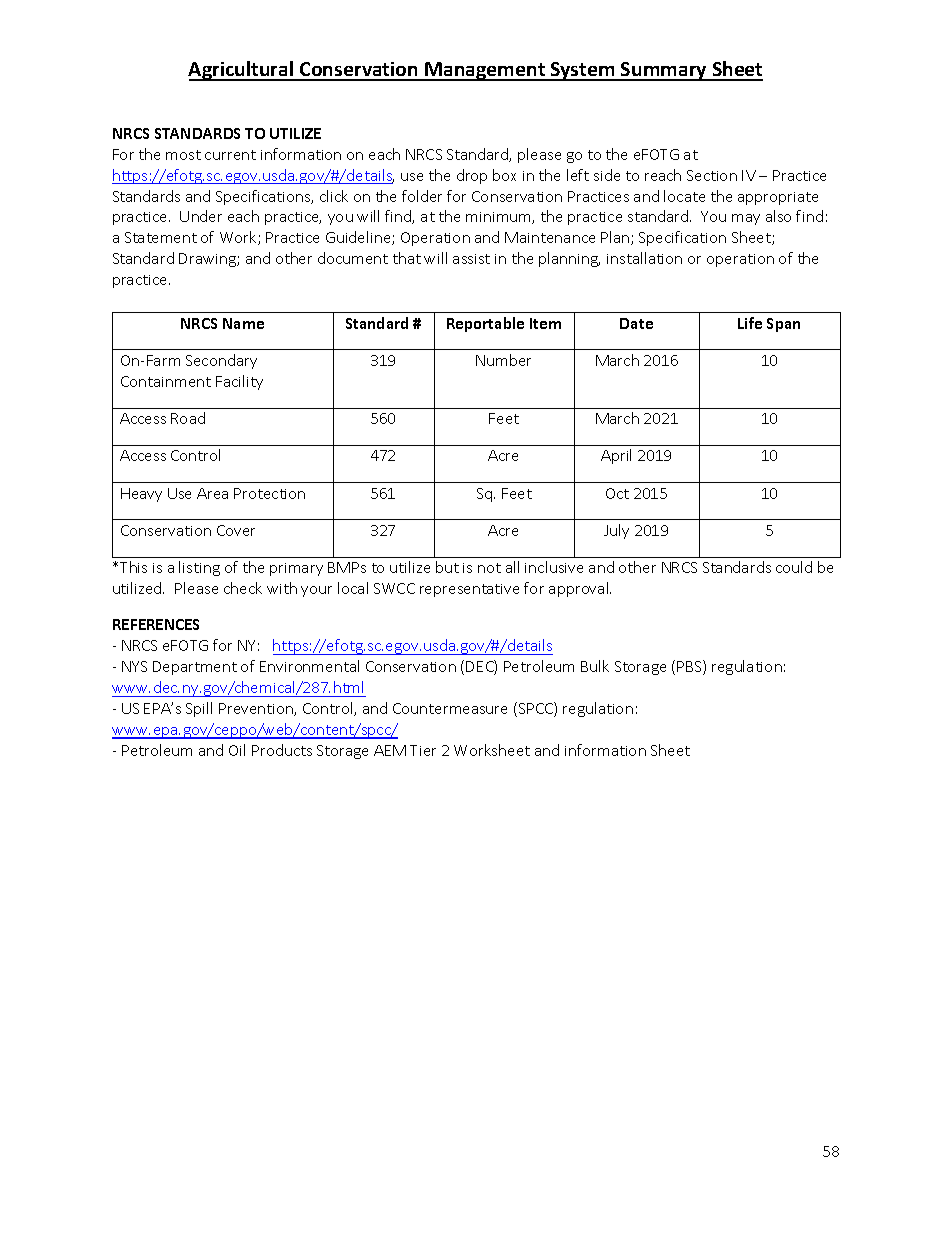 This screenshot has height=1233, width=952. I want to click on Secondary, so click(221, 361).
